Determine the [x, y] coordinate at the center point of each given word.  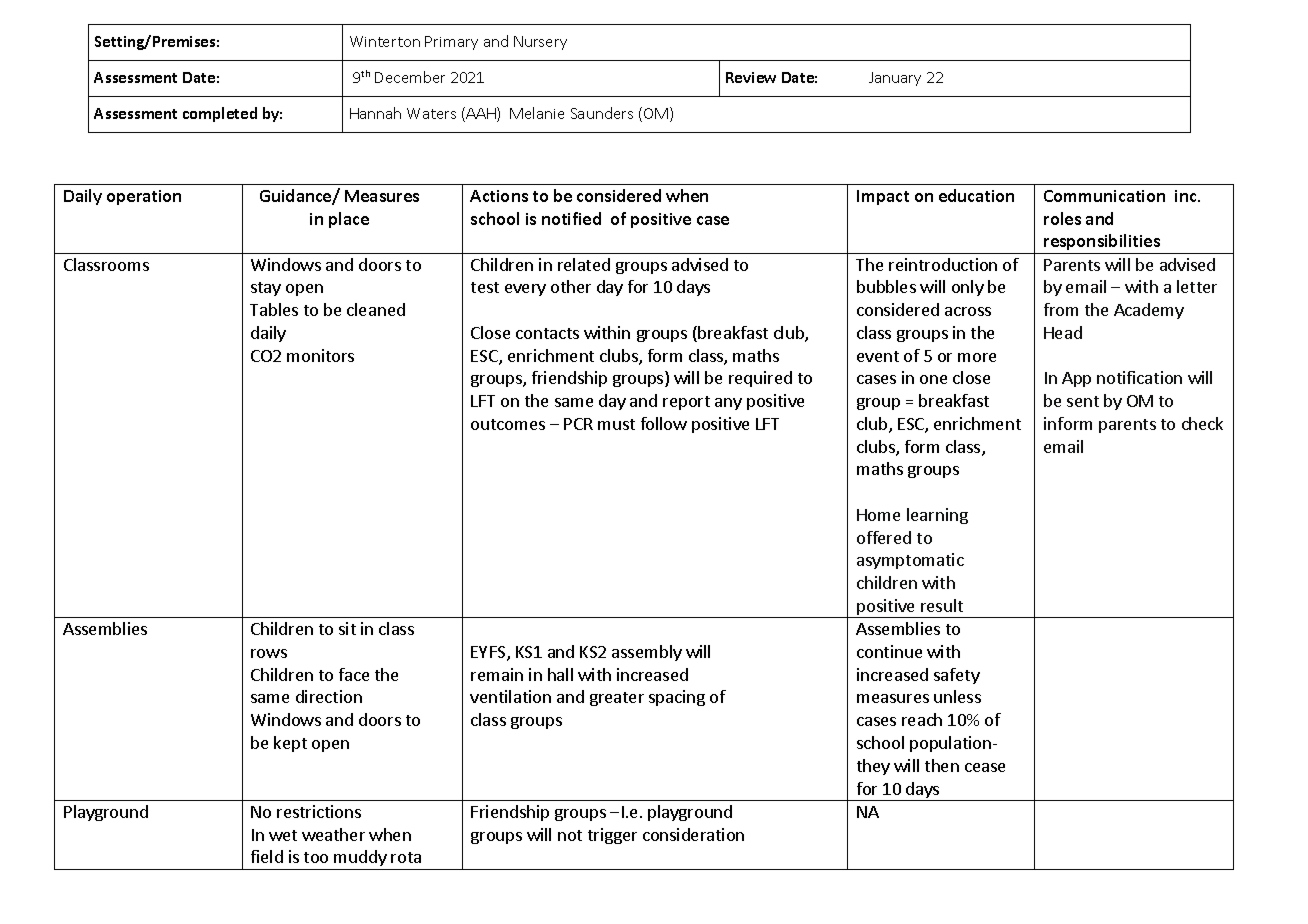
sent [1083, 401]
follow [664, 423]
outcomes [508, 424]
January [895, 79]
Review [751, 77]
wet [283, 835]
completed [220, 114]
